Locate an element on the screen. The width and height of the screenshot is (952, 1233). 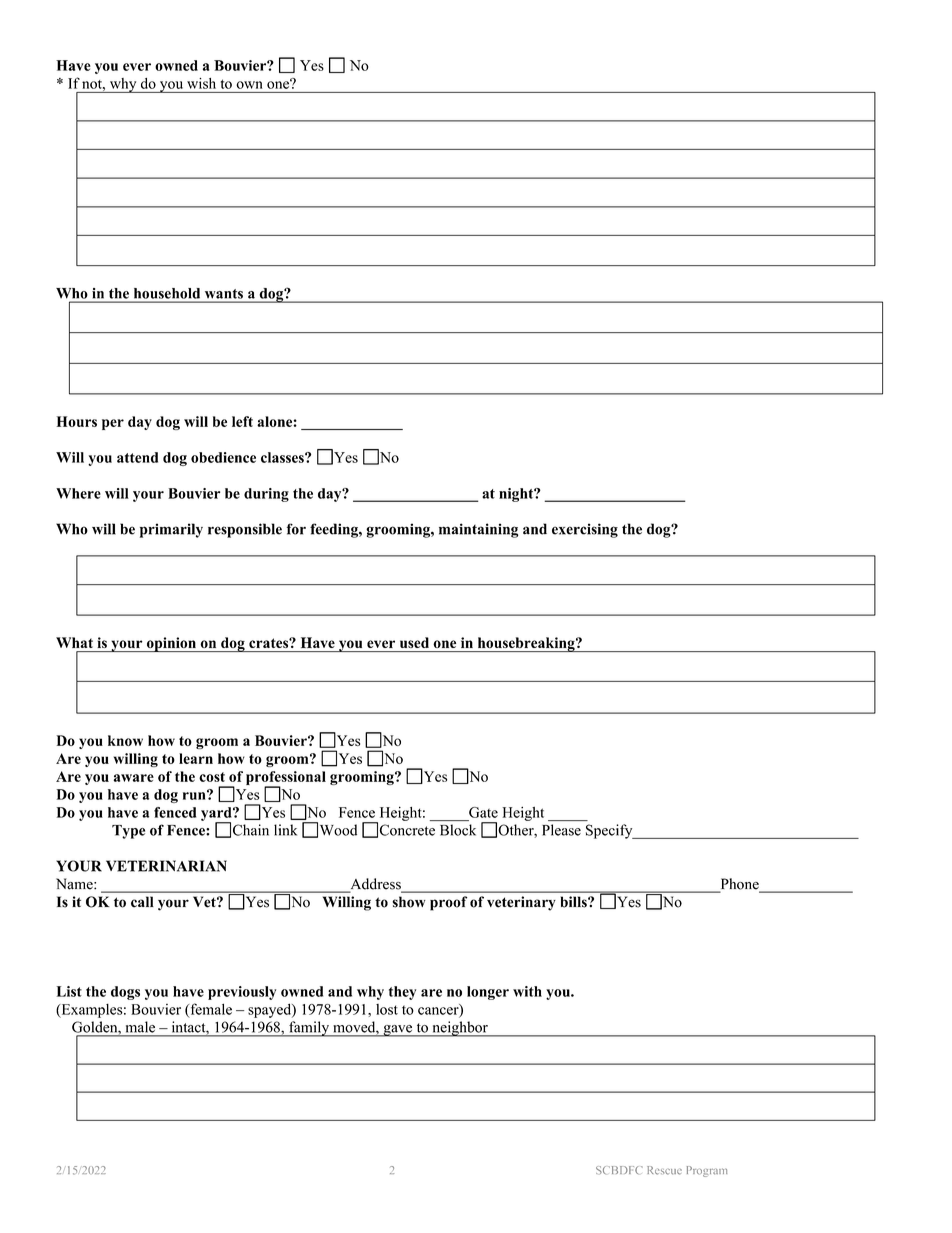
wants is located at coordinates (224, 294).
